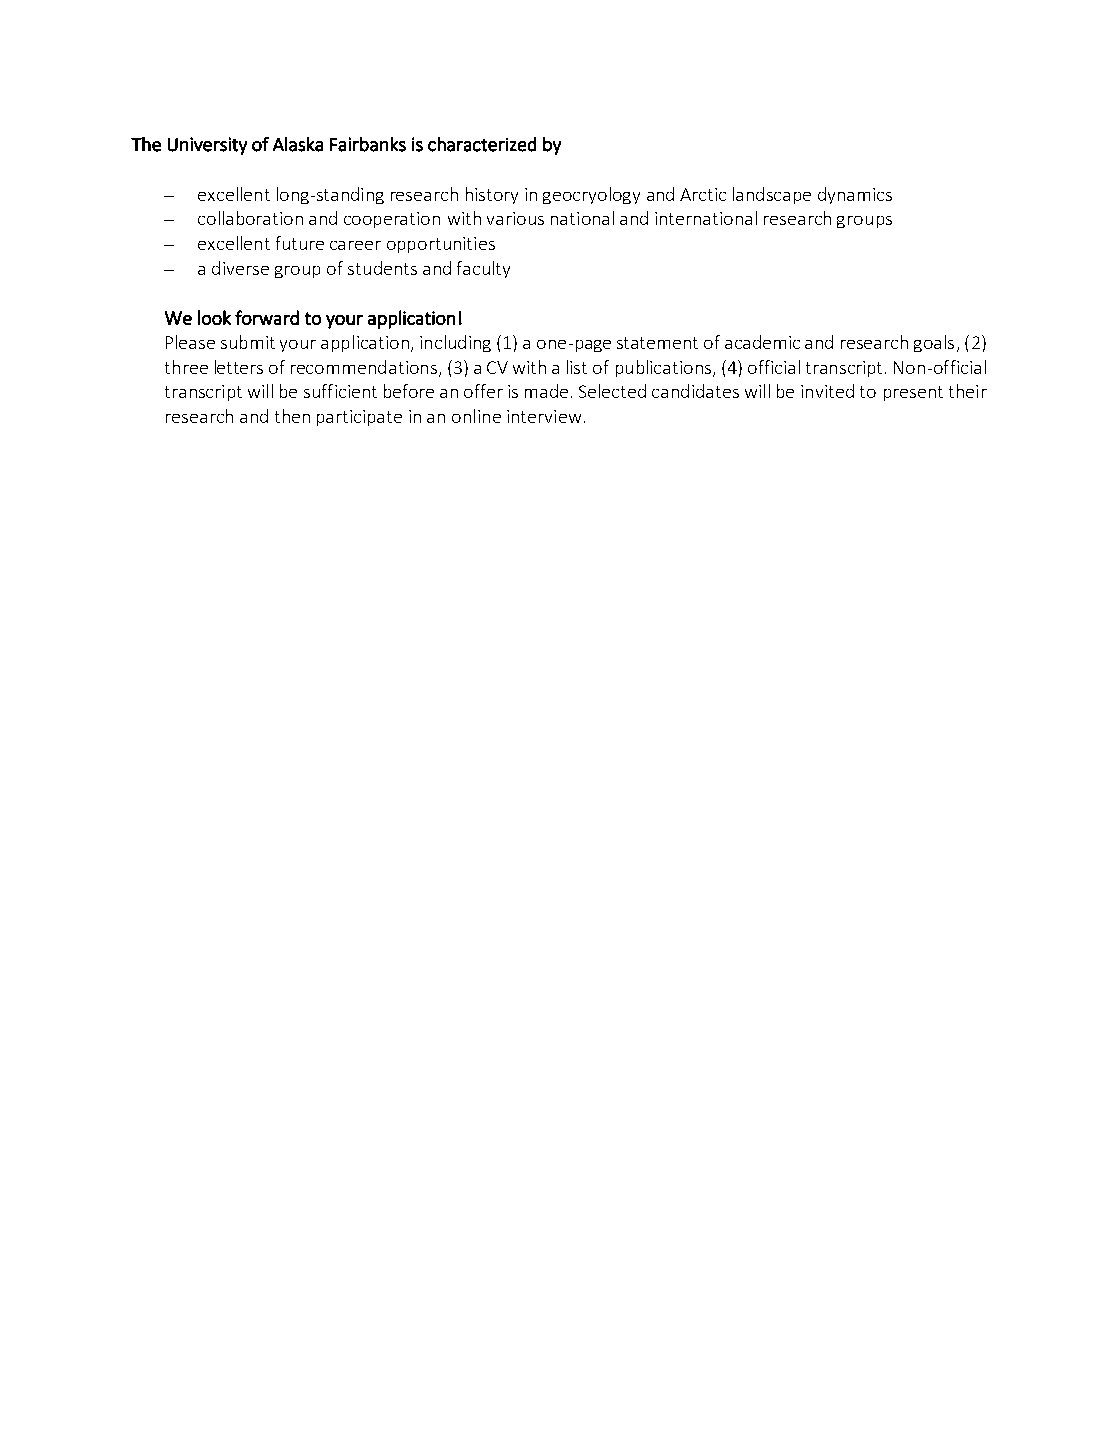  I want to click on dynamics, so click(855, 195).
